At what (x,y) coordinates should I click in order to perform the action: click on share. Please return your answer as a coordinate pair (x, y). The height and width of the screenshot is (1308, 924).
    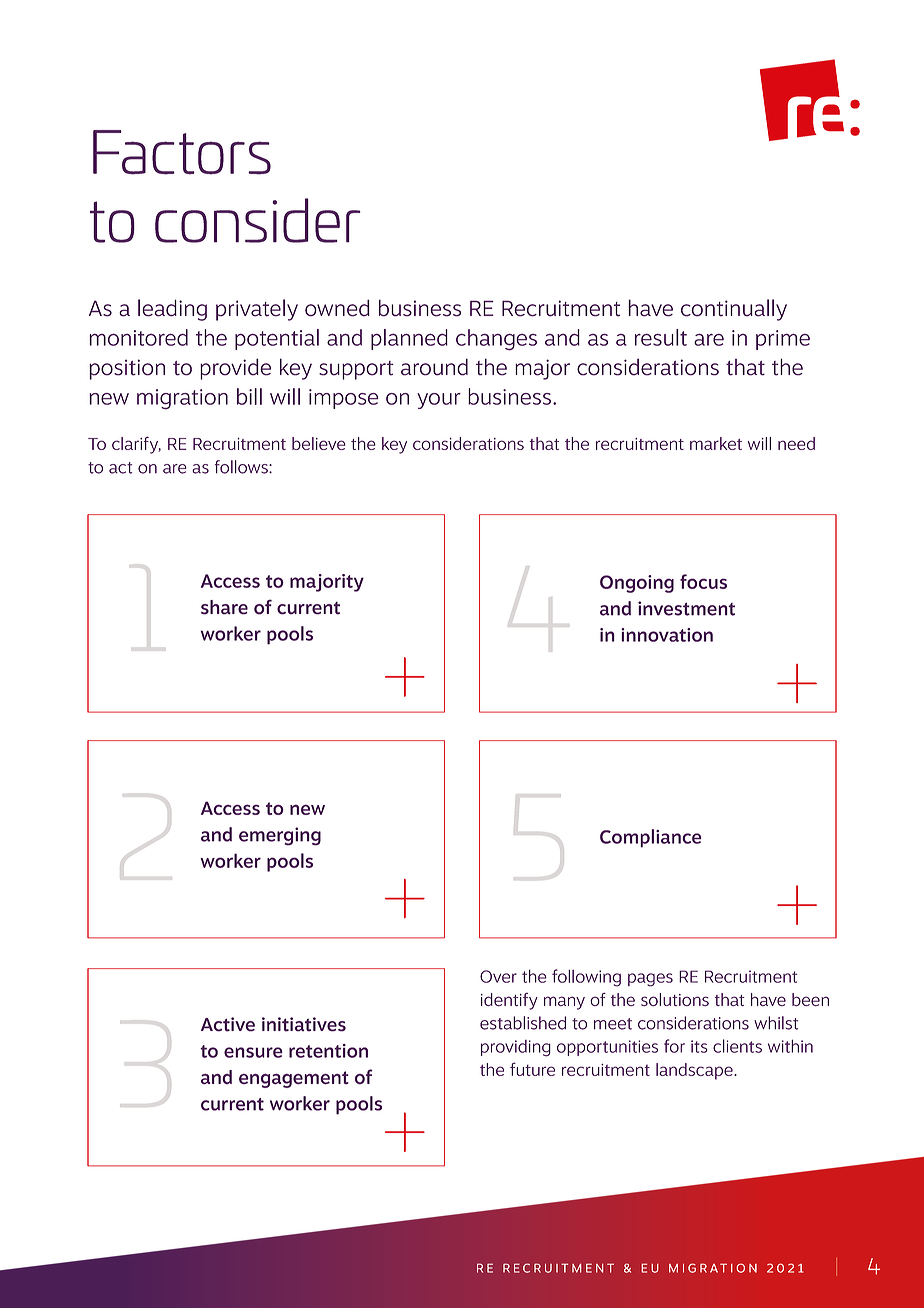
    Looking at the image, I should click on (224, 607).
